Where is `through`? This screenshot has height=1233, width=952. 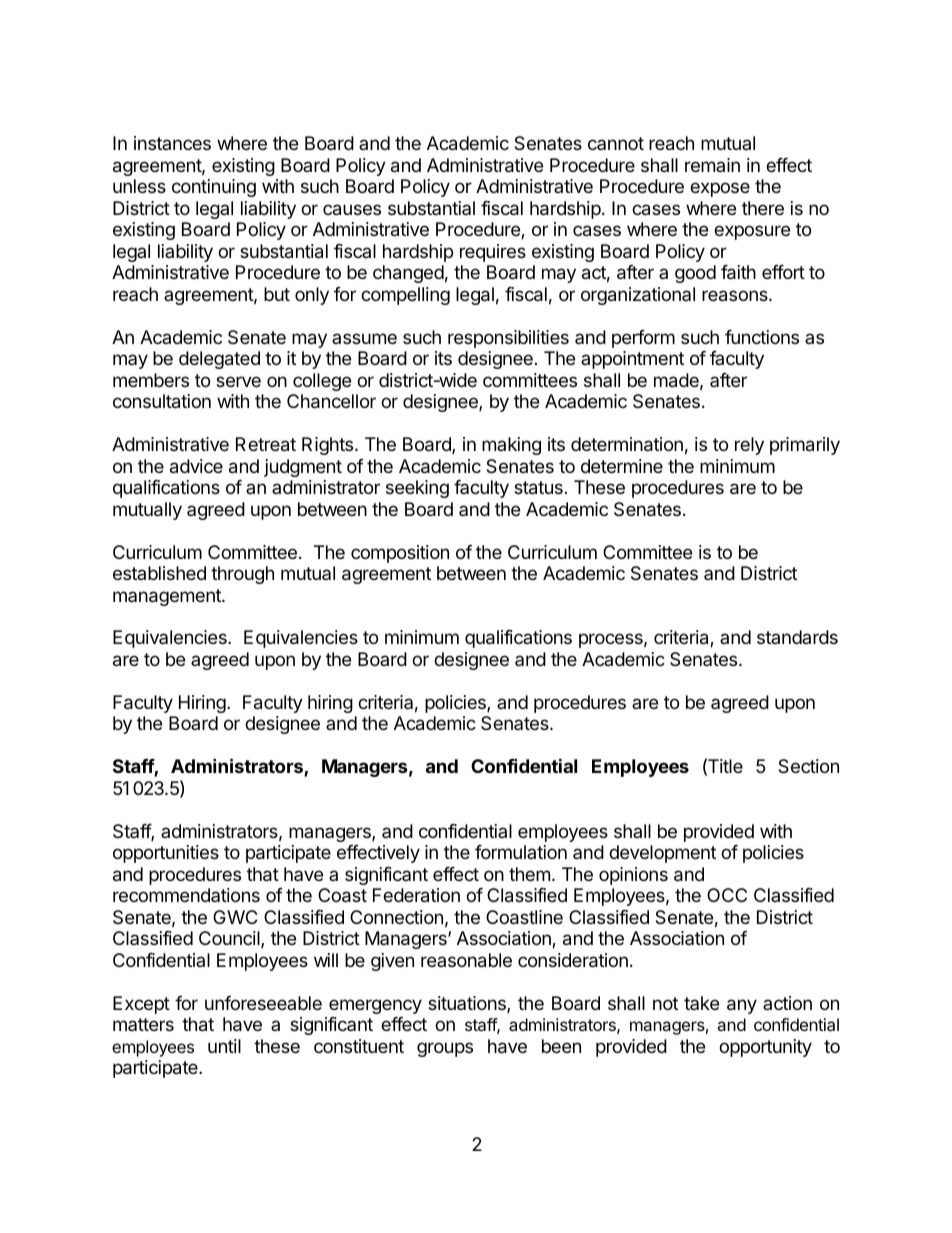 through is located at coordinates (242, 575).
